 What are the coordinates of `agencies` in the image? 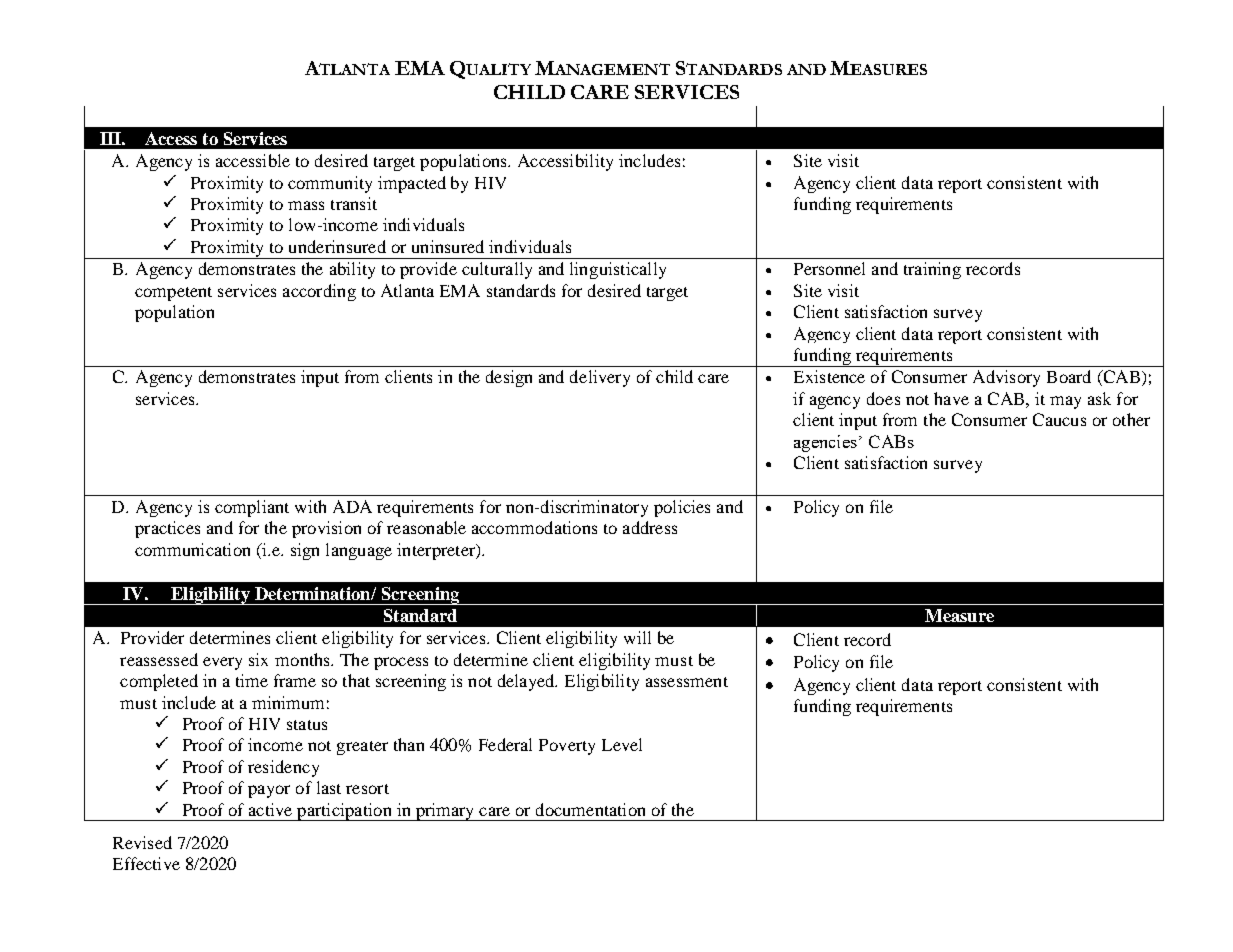 It's located at (825, 443).
